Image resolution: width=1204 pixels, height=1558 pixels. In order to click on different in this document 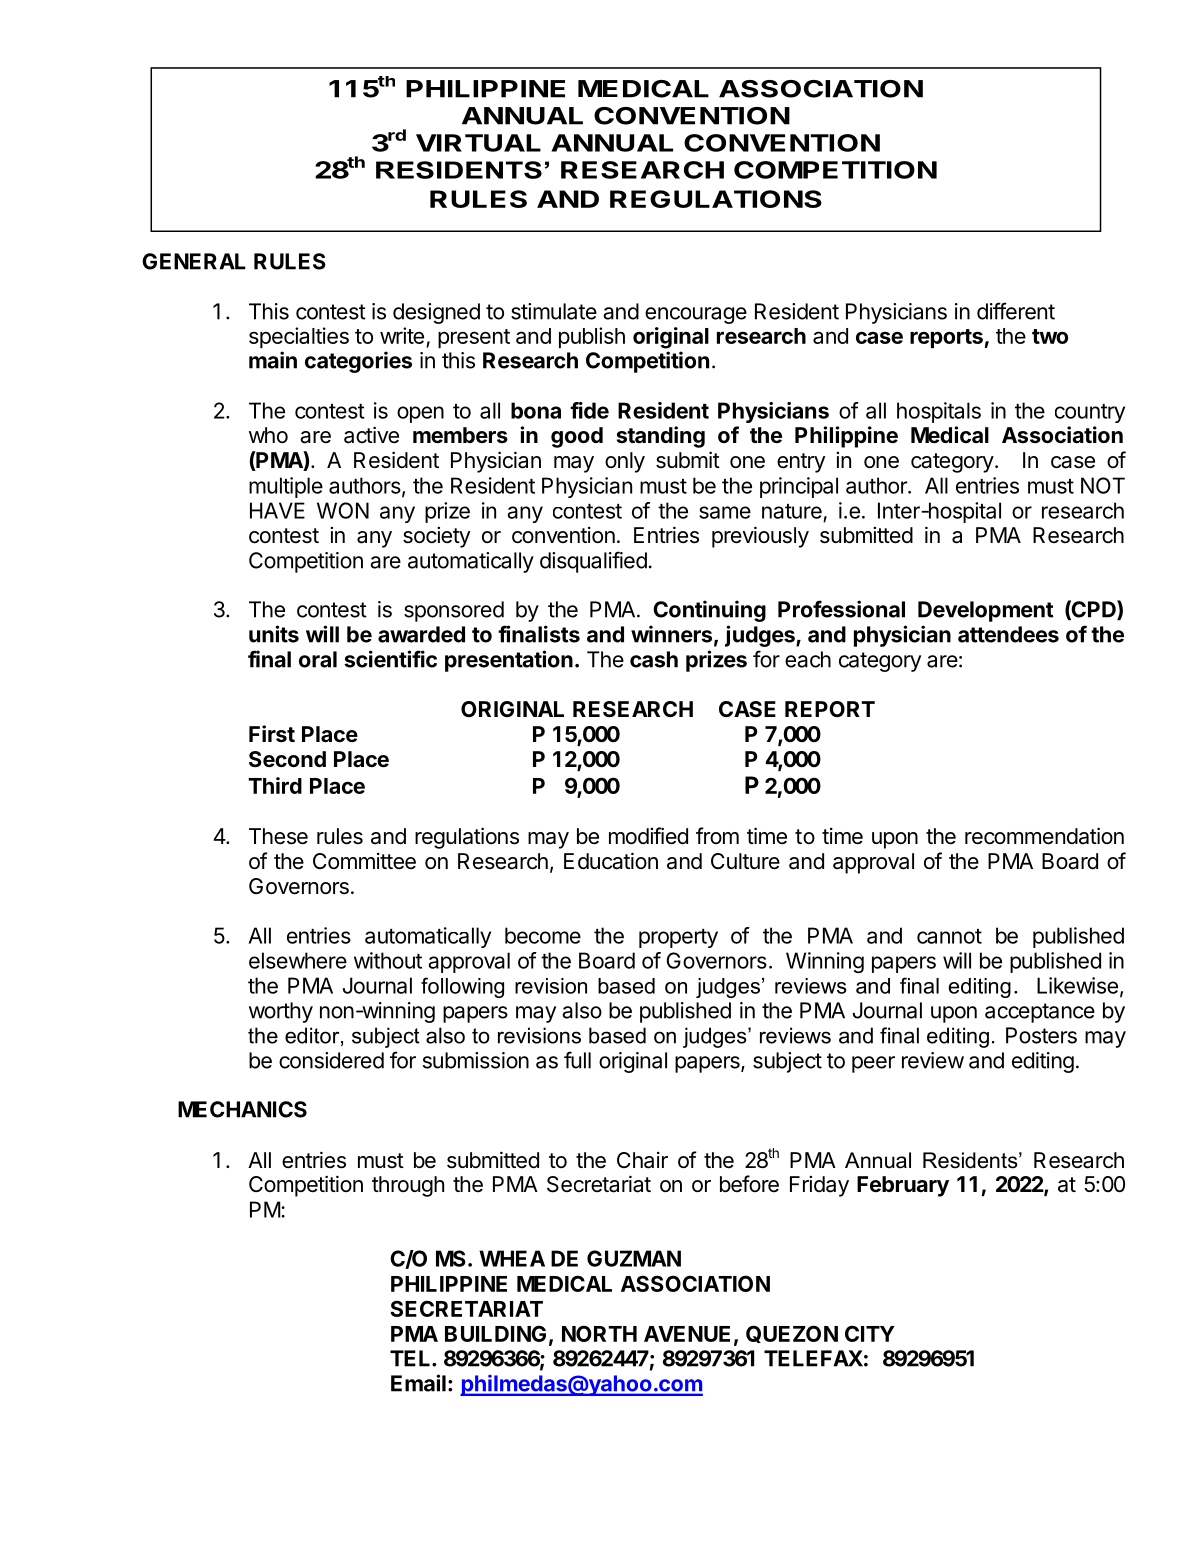, I will do `click(1016, 311)`.
